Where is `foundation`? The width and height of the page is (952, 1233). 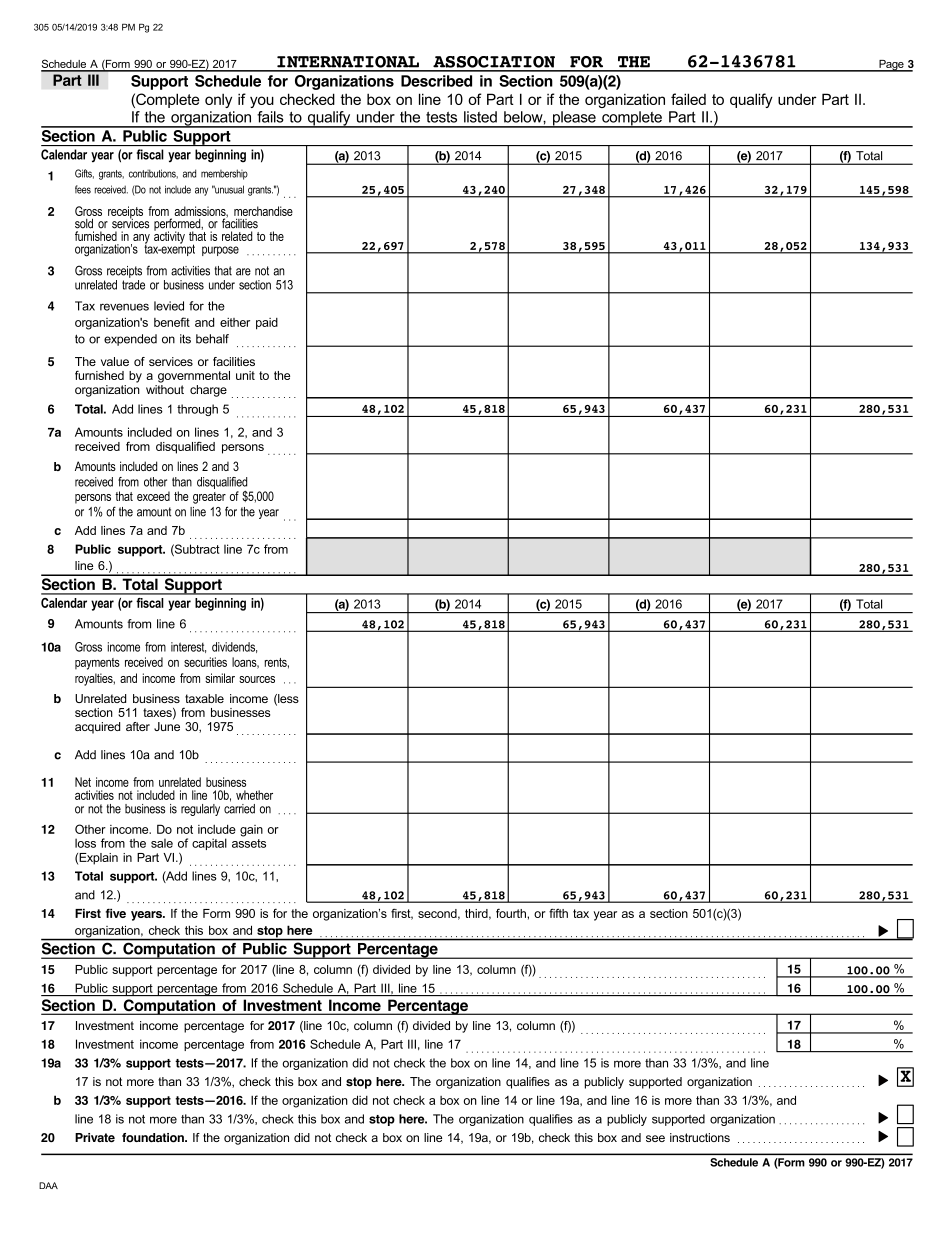 foundation is located at coordinates (154, 1138).
